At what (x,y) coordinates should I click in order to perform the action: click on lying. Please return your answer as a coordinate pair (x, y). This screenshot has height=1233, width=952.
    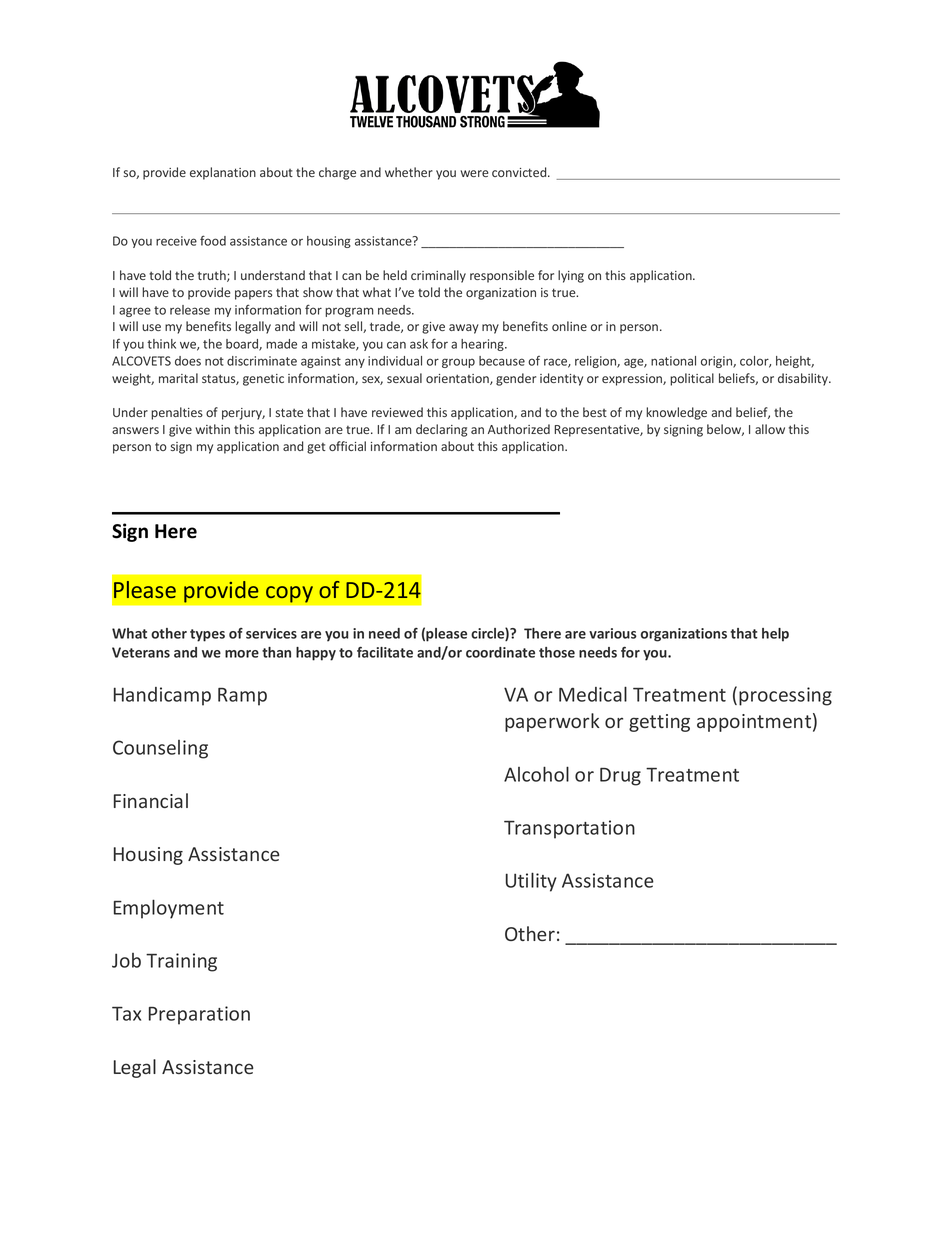
    Looking at the image, I should click on (571, 276).
